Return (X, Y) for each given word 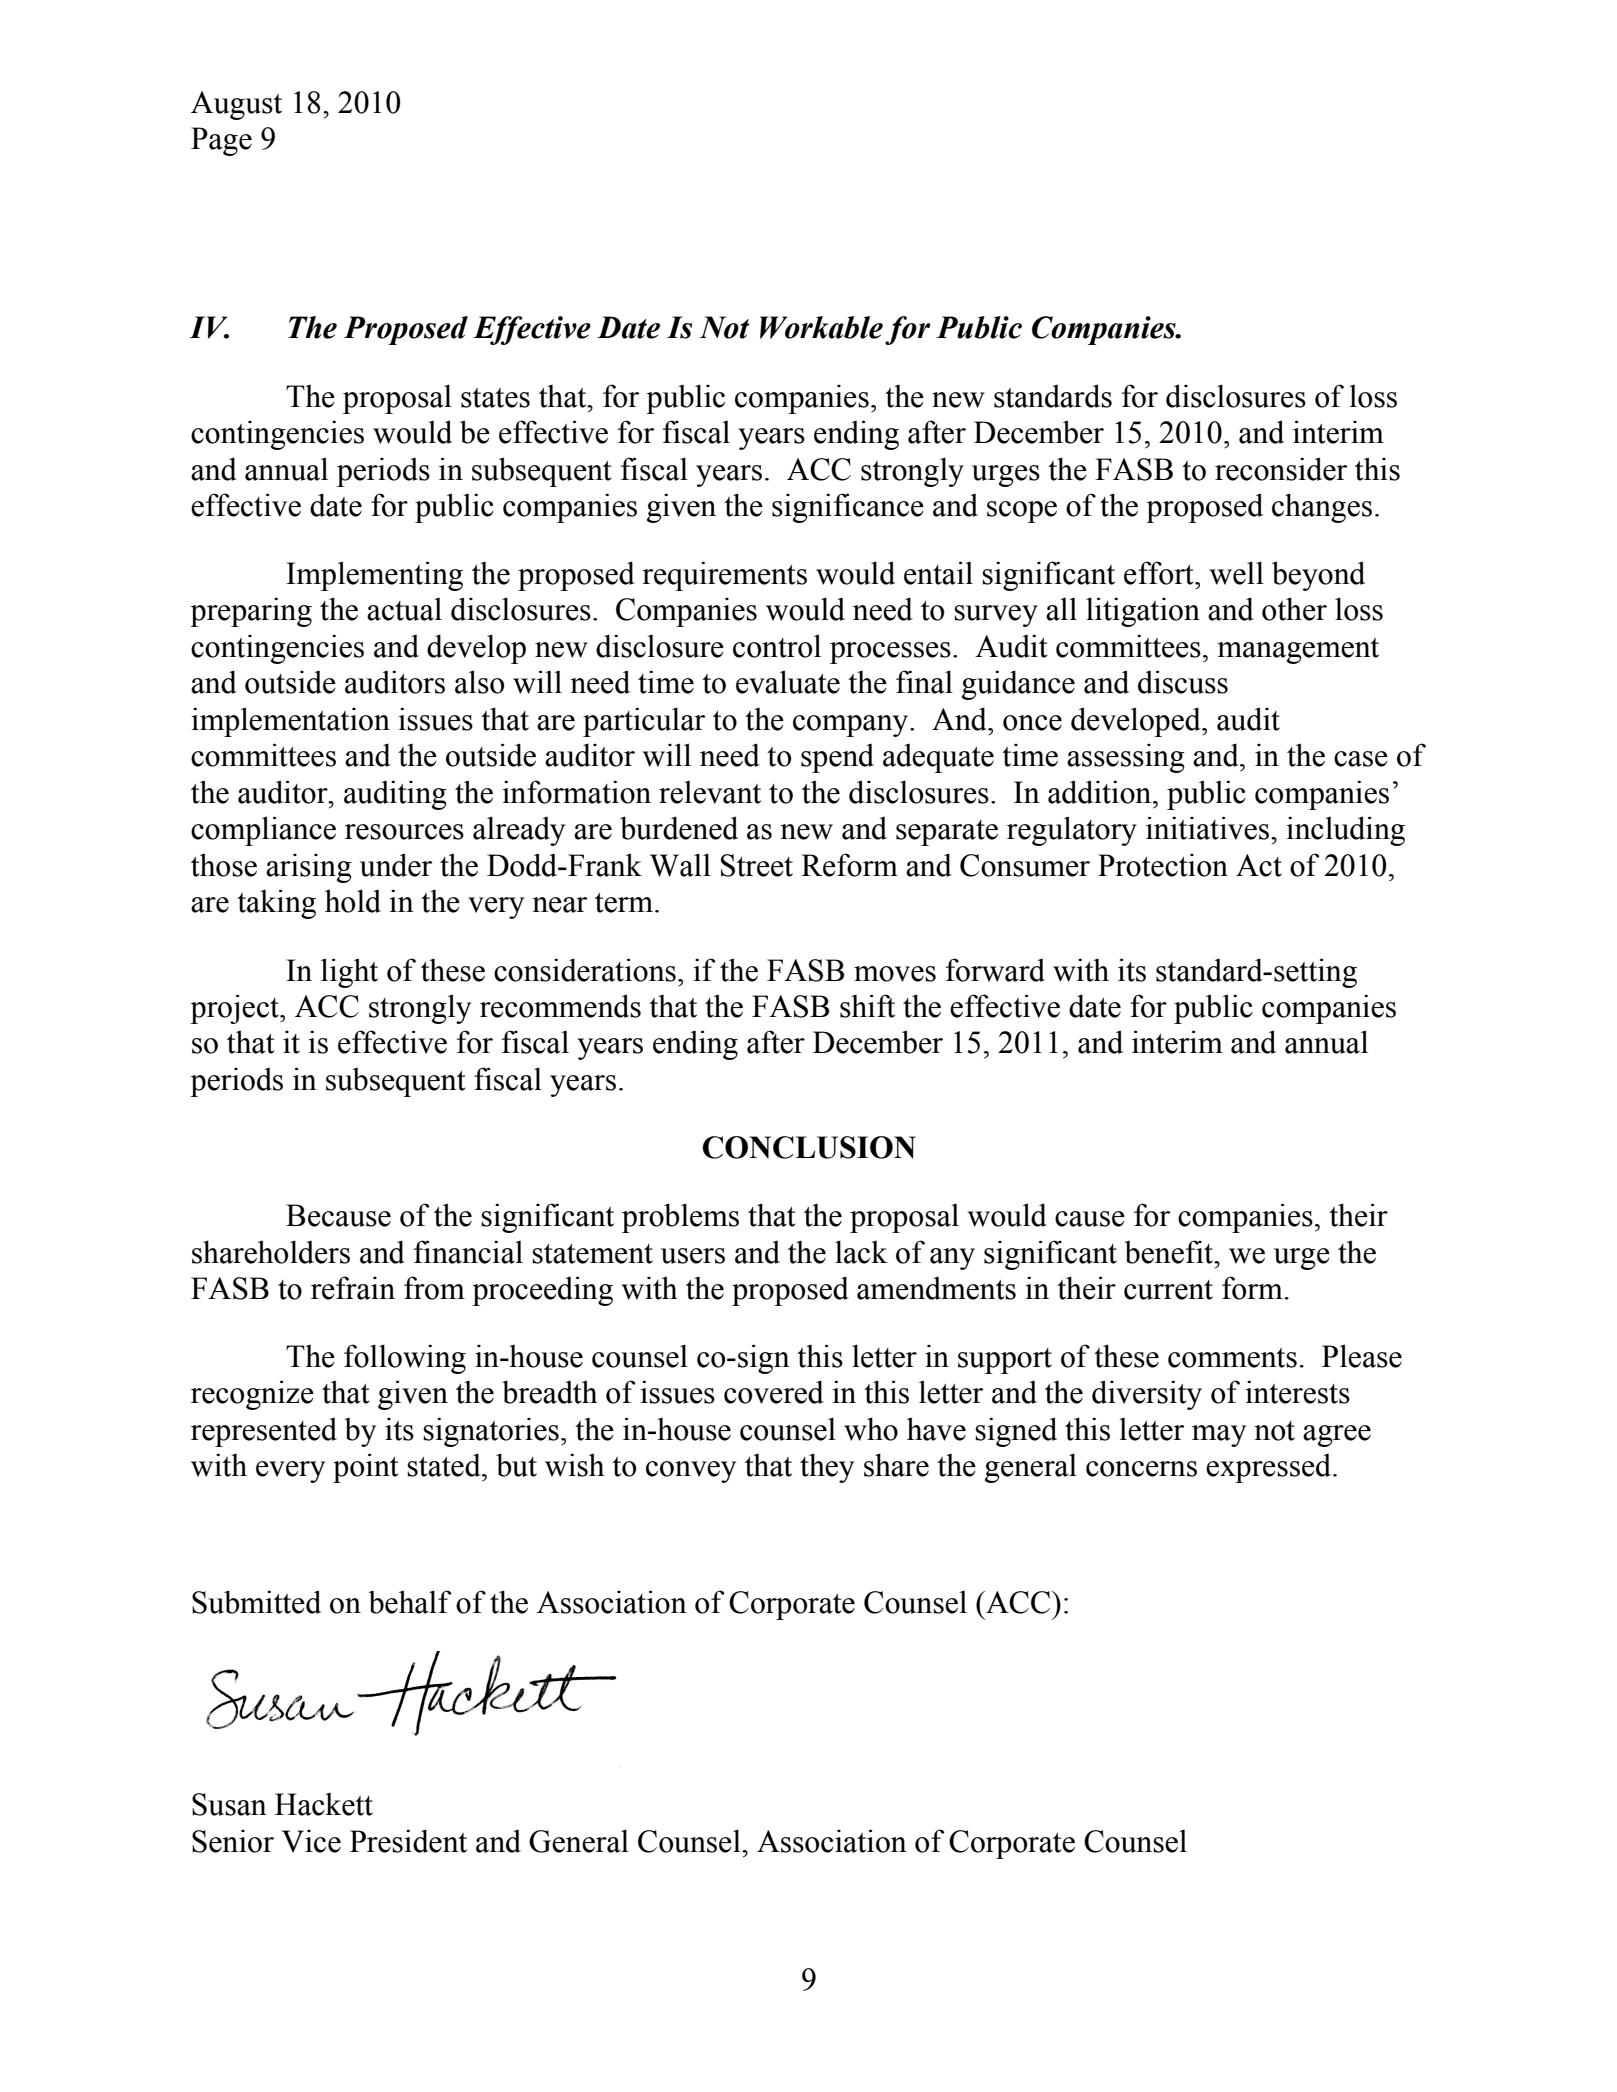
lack (861, 1252)
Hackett (324, 1804)
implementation (290, 722)
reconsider (1281, 469)
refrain (353, 1288)
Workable (821, 327)
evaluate (788, 682)
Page (221, 141)
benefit (1170, 1252)
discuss (1183, 682)
